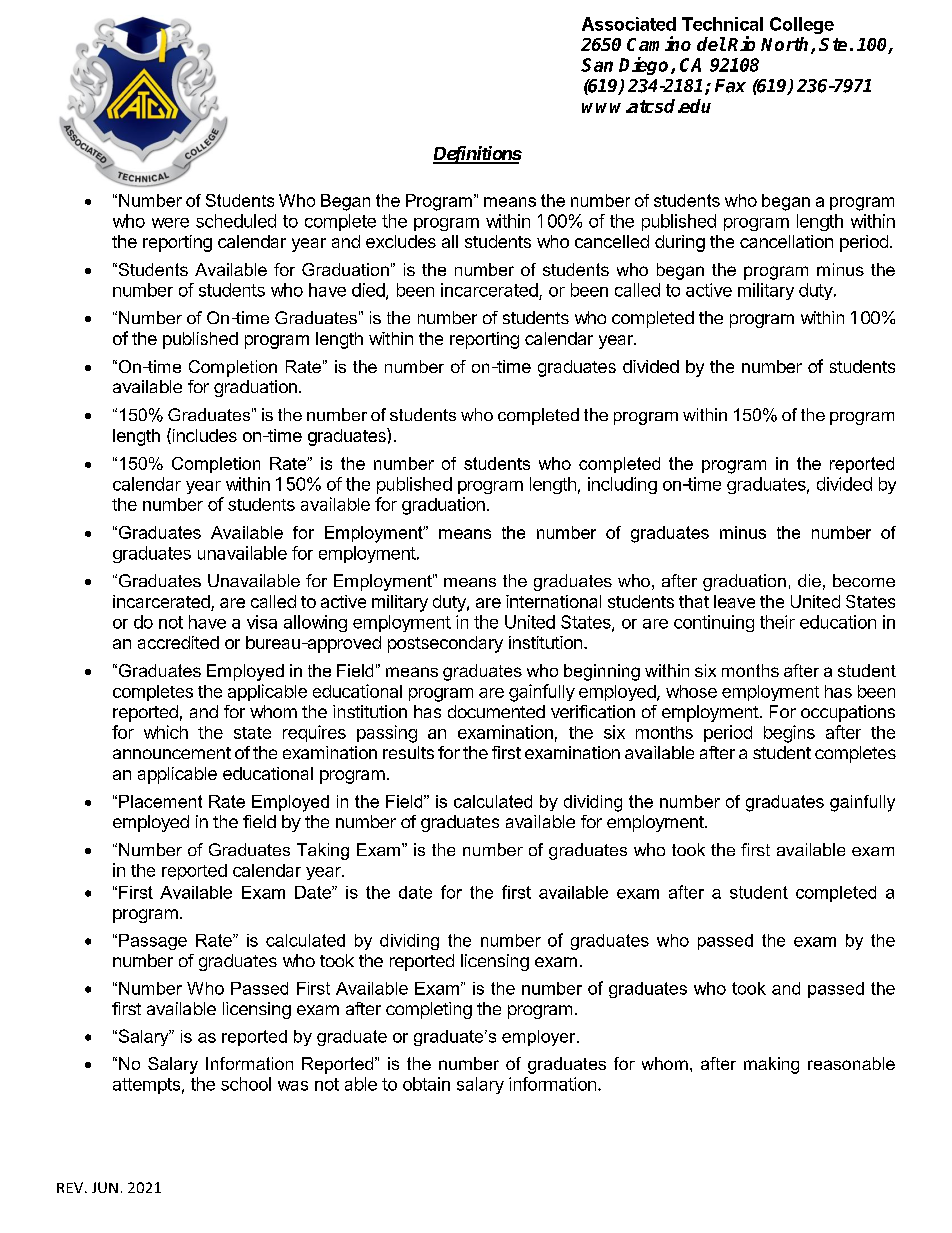  Describe the element at coordinates (789, 734) in the image. I see `begins` at that location.
